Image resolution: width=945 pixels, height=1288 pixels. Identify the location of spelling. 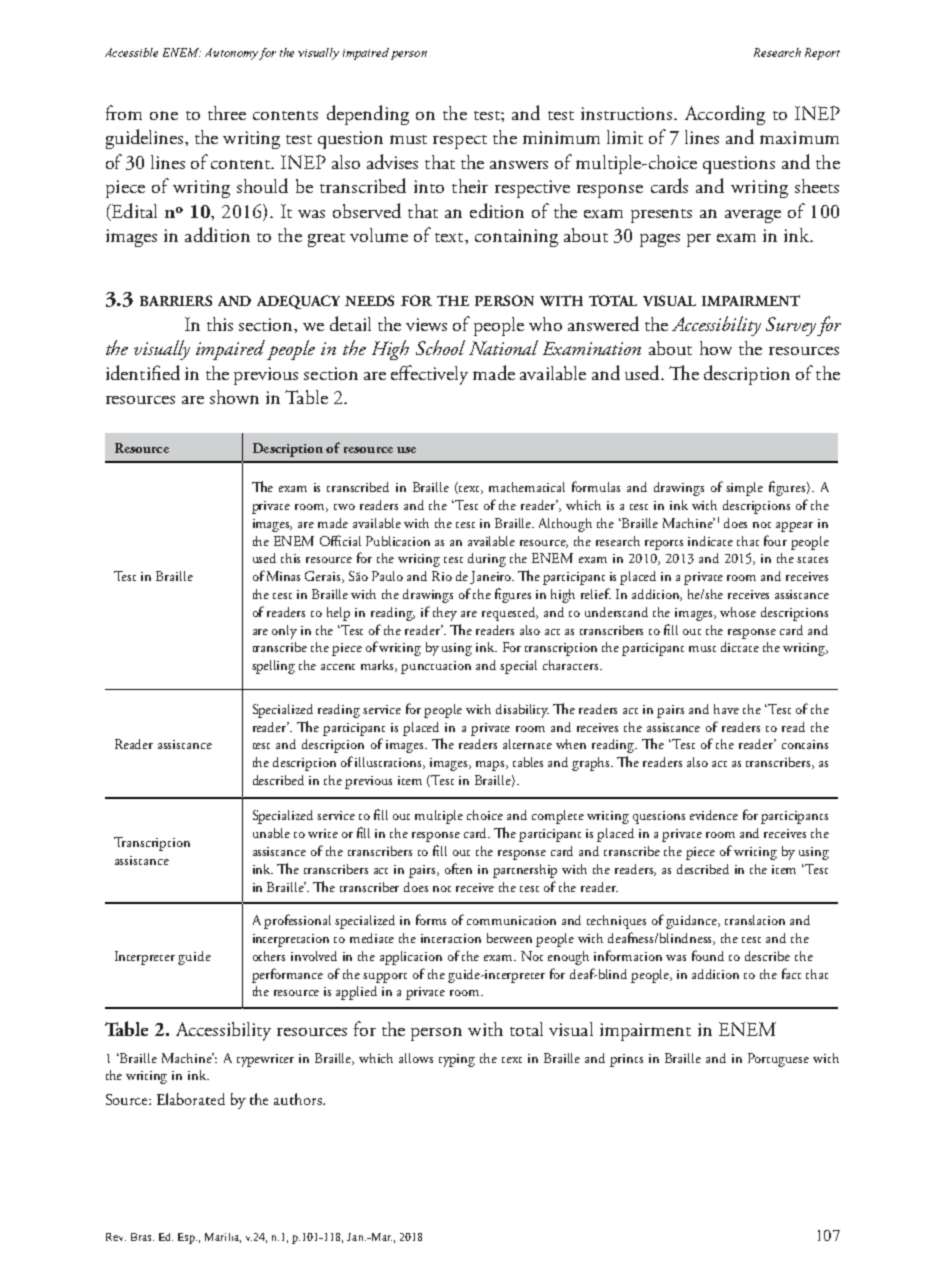
(273, 667).
